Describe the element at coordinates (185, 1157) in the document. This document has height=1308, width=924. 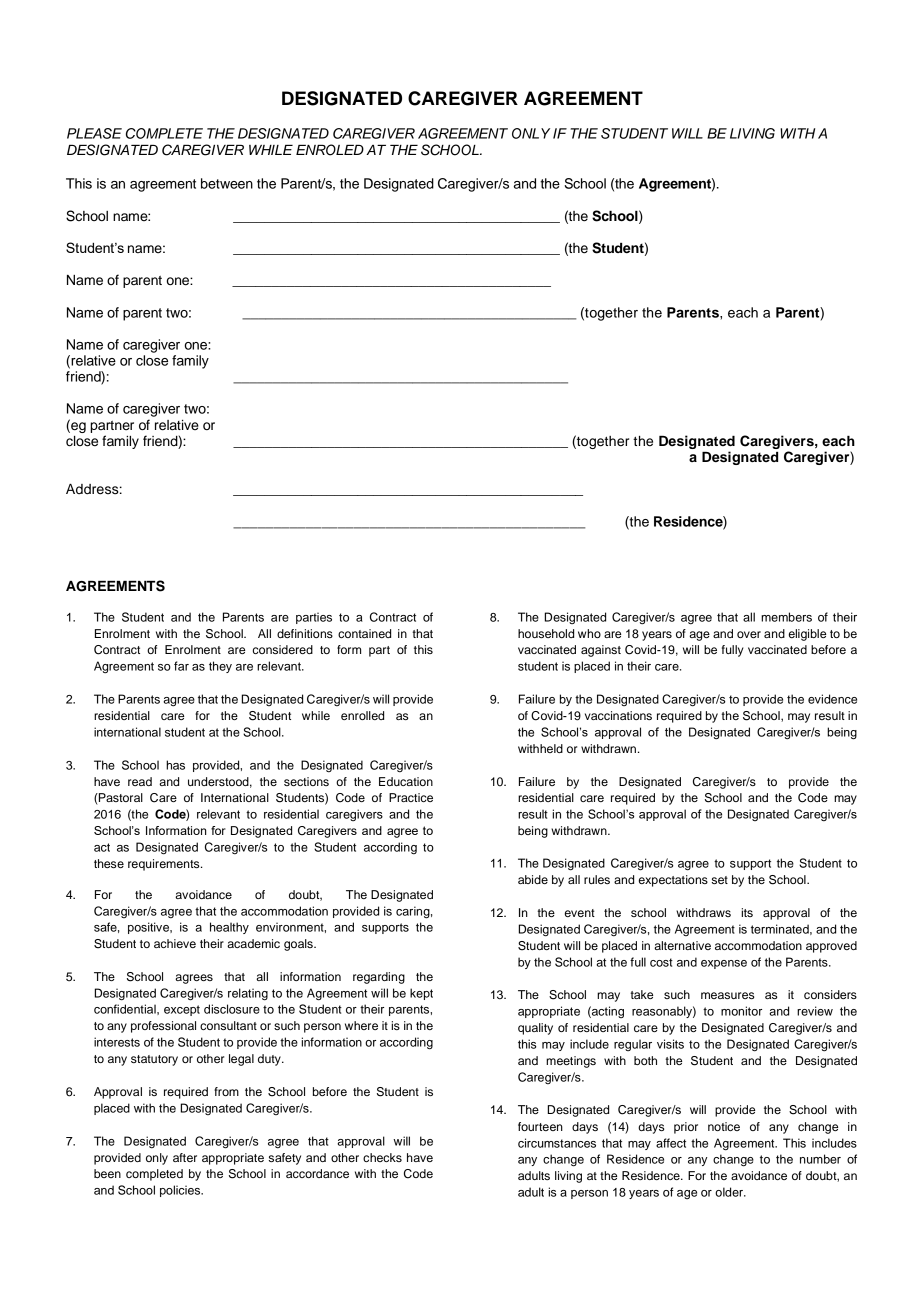
I see `after` at that location.
